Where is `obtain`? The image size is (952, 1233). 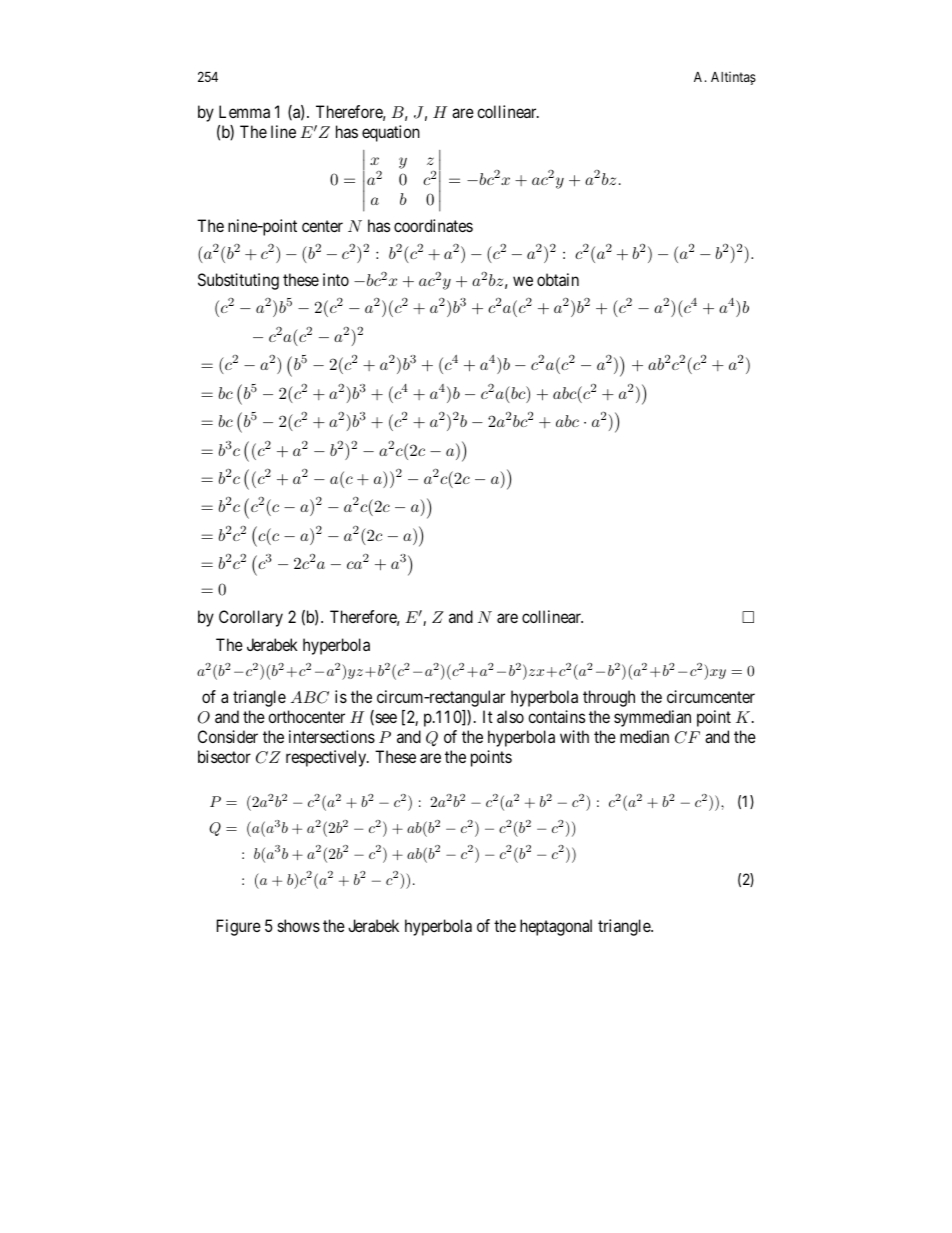
obtain is located at coordinates (558, 279).
